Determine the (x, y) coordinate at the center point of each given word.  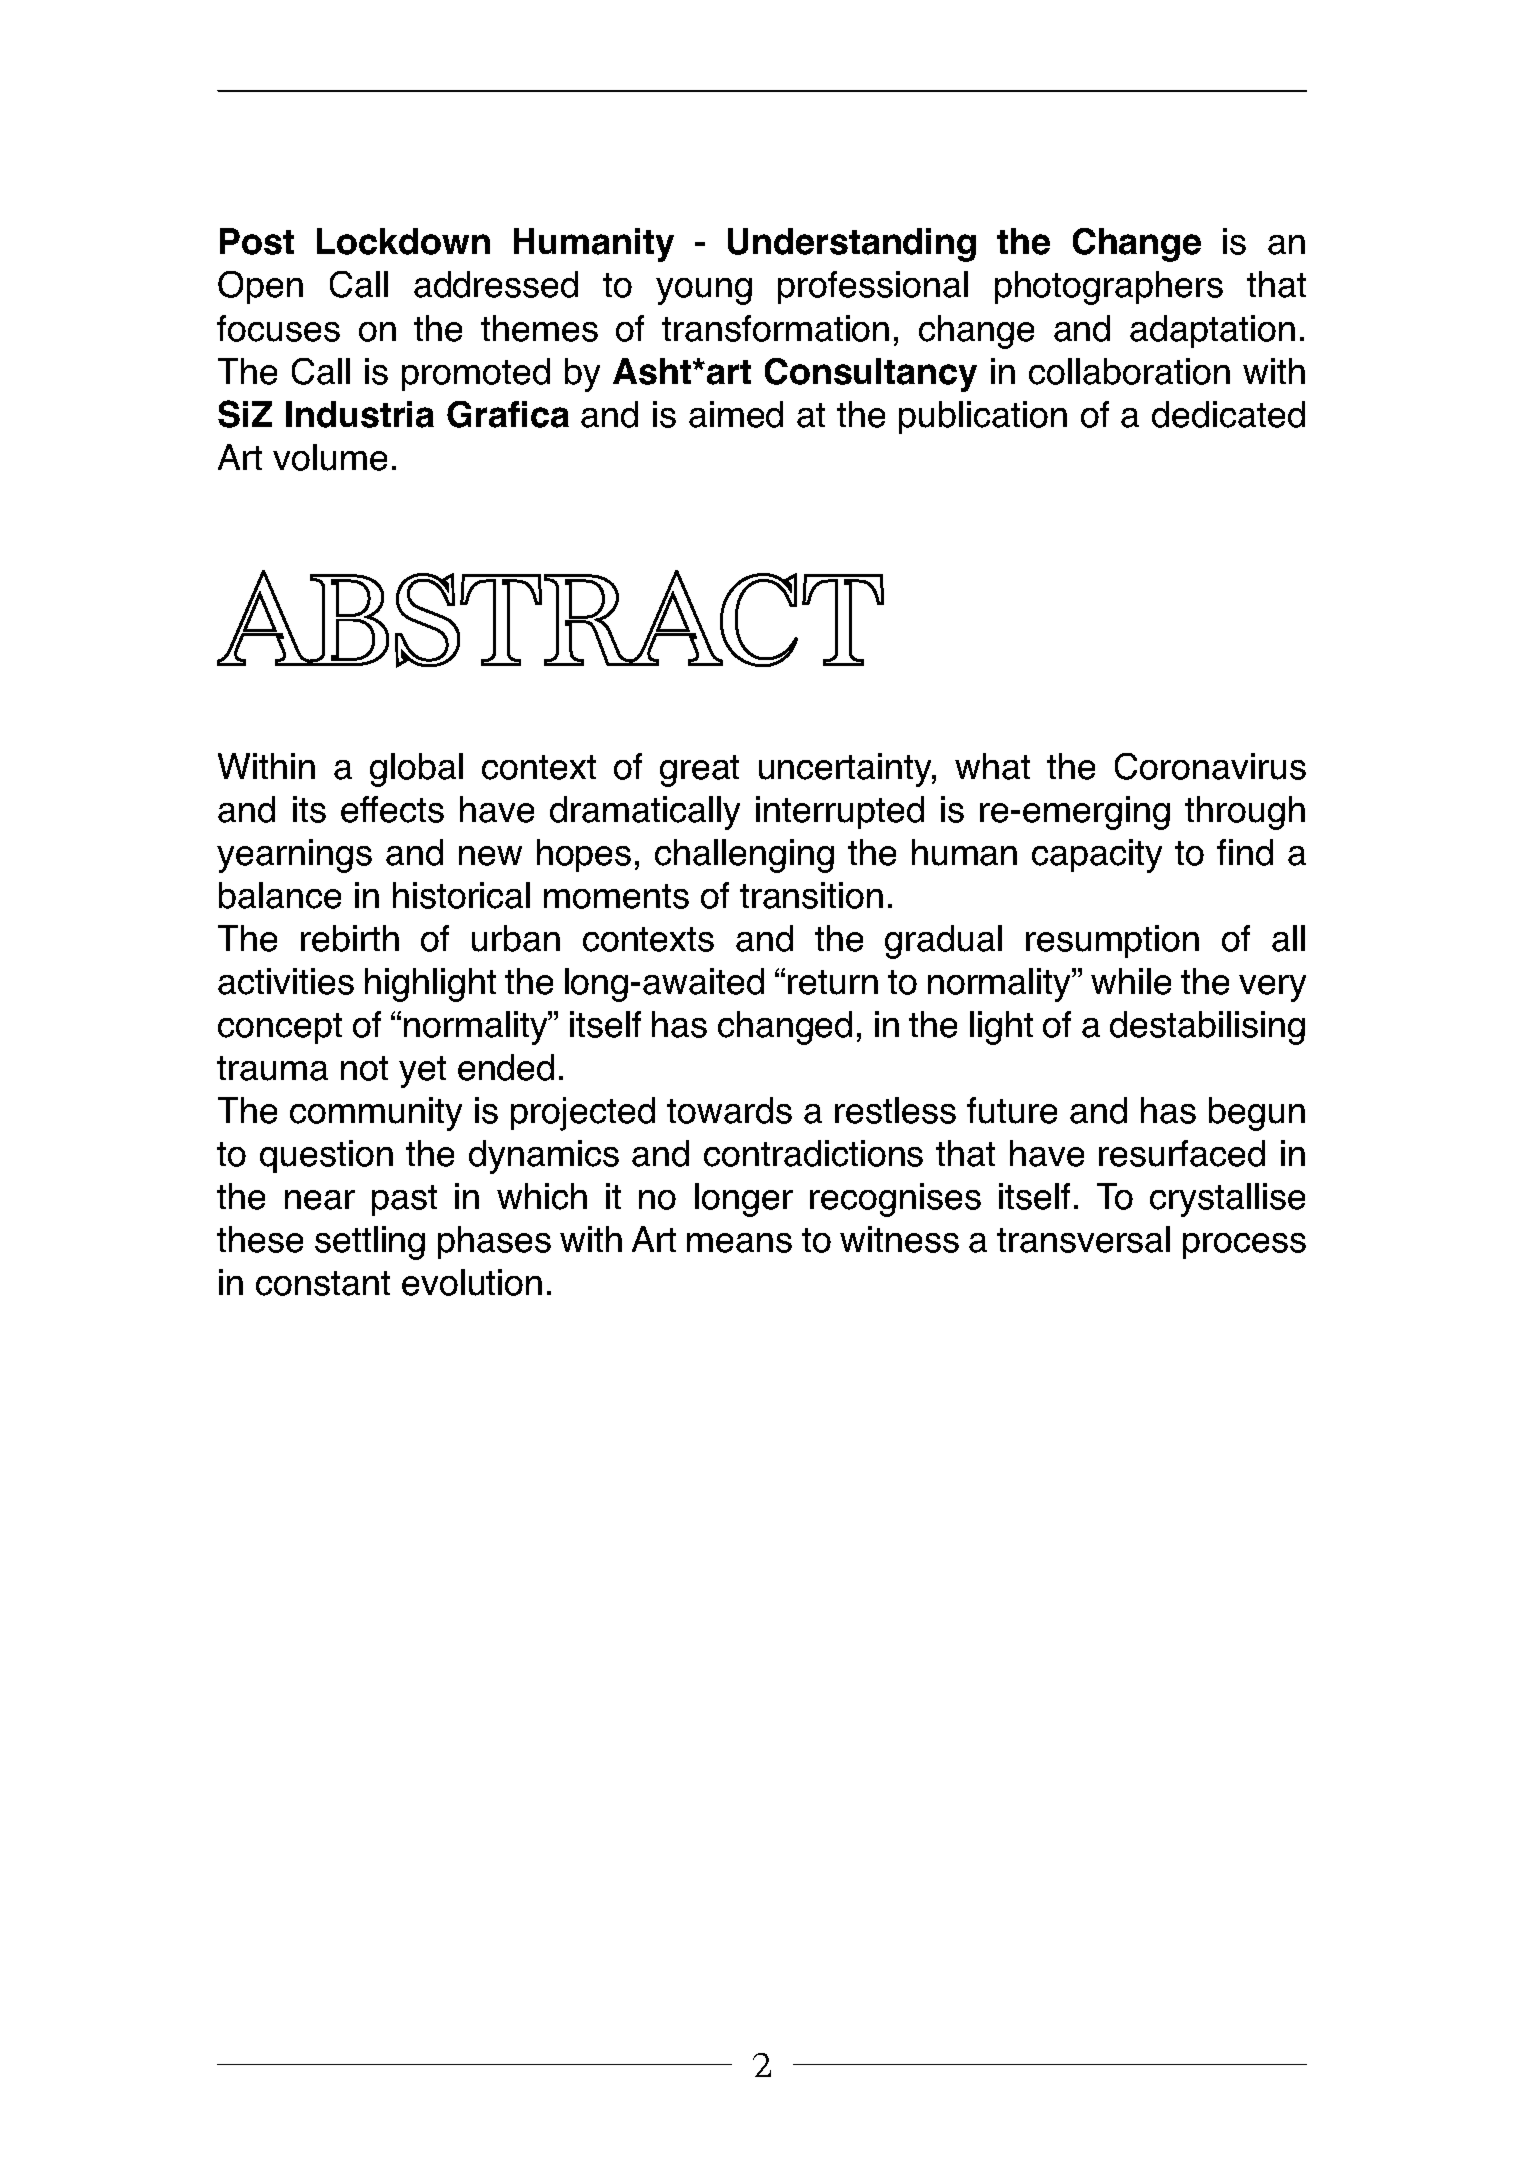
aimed (736, 414)
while (1131, 981)
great (699, 771)
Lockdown (403, 241)
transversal (1083, 1239)
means (739, 1243)
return (833, 982)
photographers (1109, 288)
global (416, 770)
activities (286, 981)
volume (330, 457)
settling (370, 1243)
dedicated (1228, 414)
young (704, 291)
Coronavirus (1210, 766)
